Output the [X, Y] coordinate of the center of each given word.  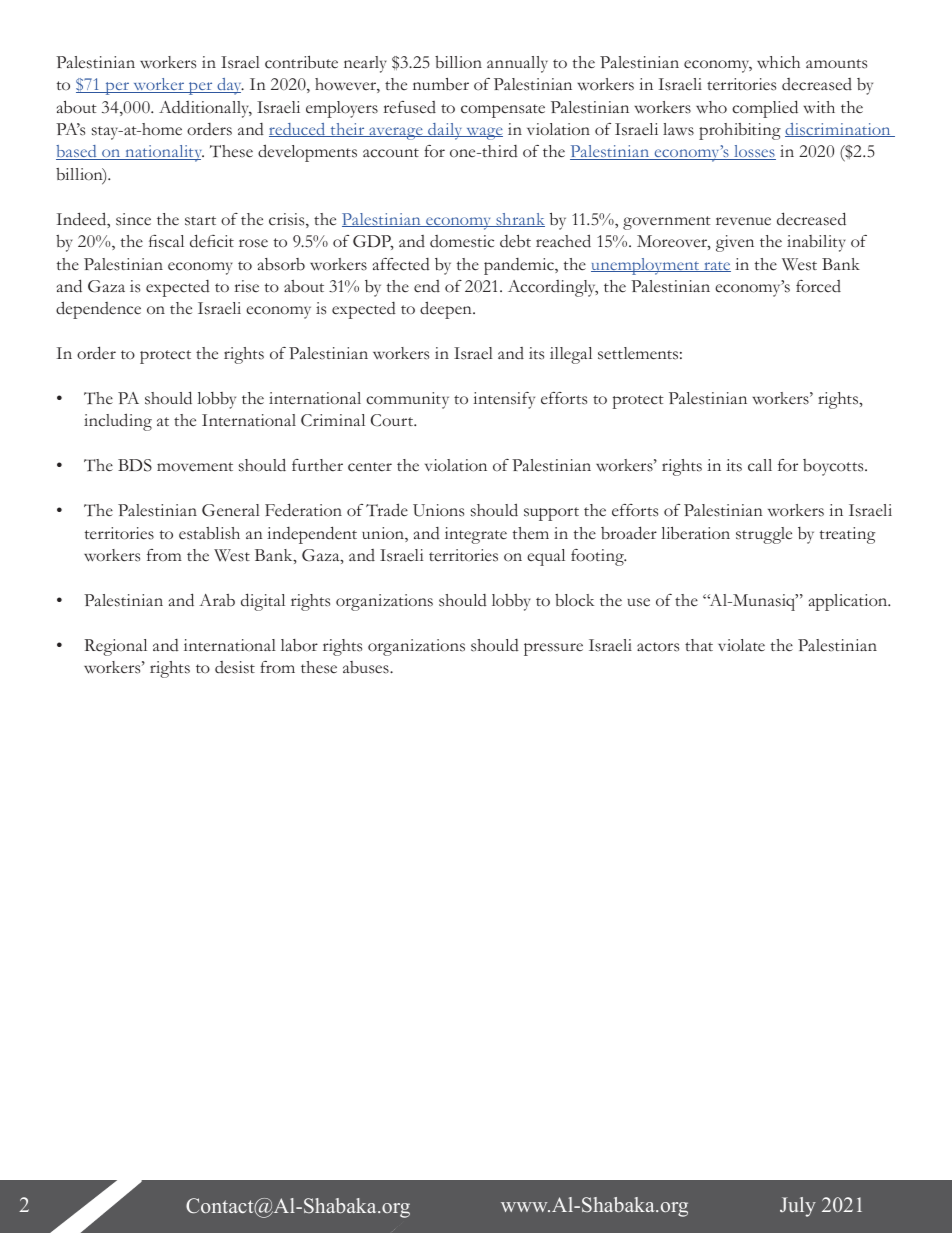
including [118, 422]
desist [235, 667]
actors [658, 647]
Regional [115, 647]
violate [741, 645]
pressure [553, 649]
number [441, 84]
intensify [504, 400]
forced [818, 286]
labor [299, 645]
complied [765, 109]
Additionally [205, 109]
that [699, 645]
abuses [367, 667]
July [798, 1207]
